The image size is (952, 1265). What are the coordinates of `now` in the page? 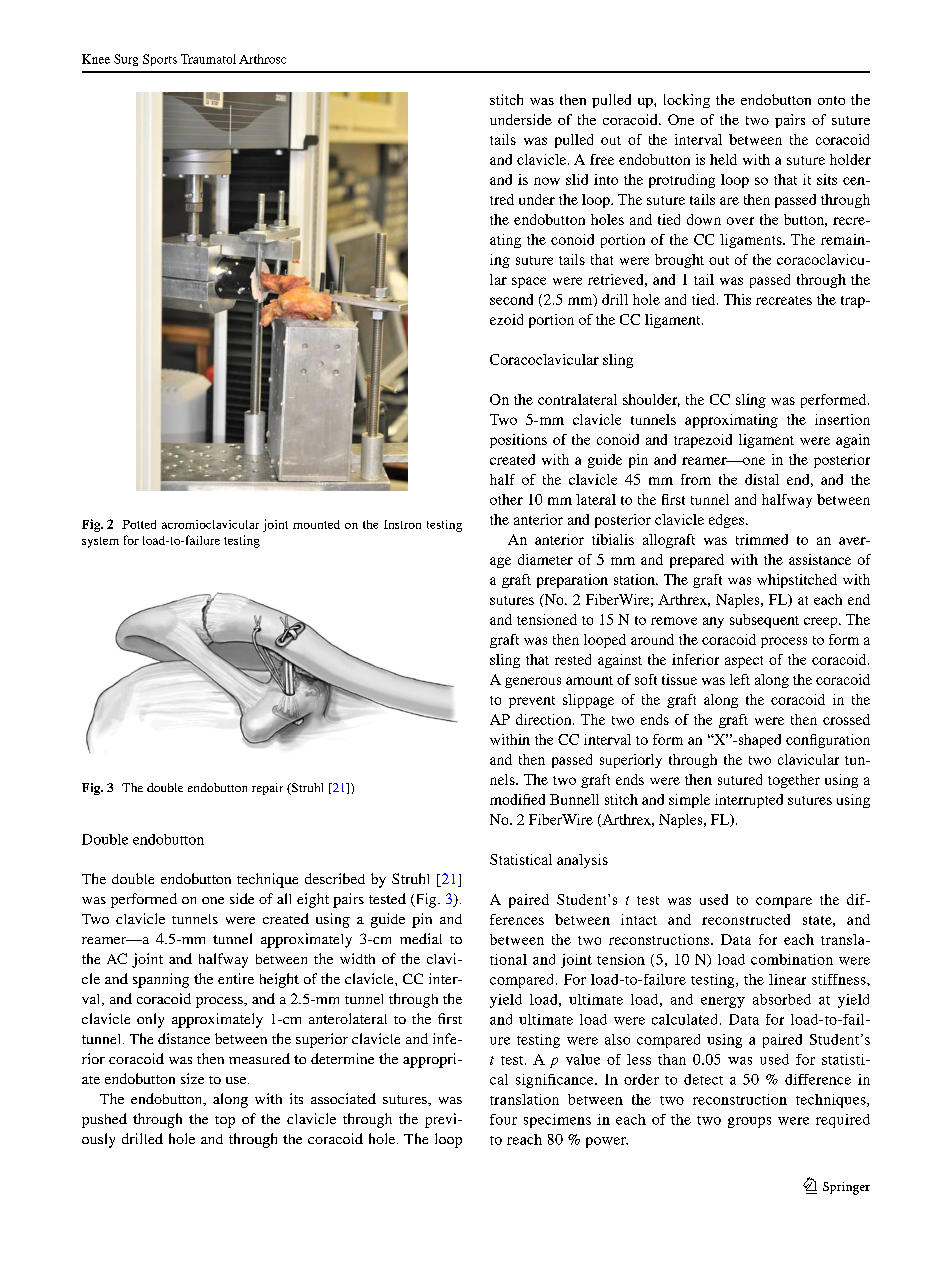 It's located at (547, 181).
